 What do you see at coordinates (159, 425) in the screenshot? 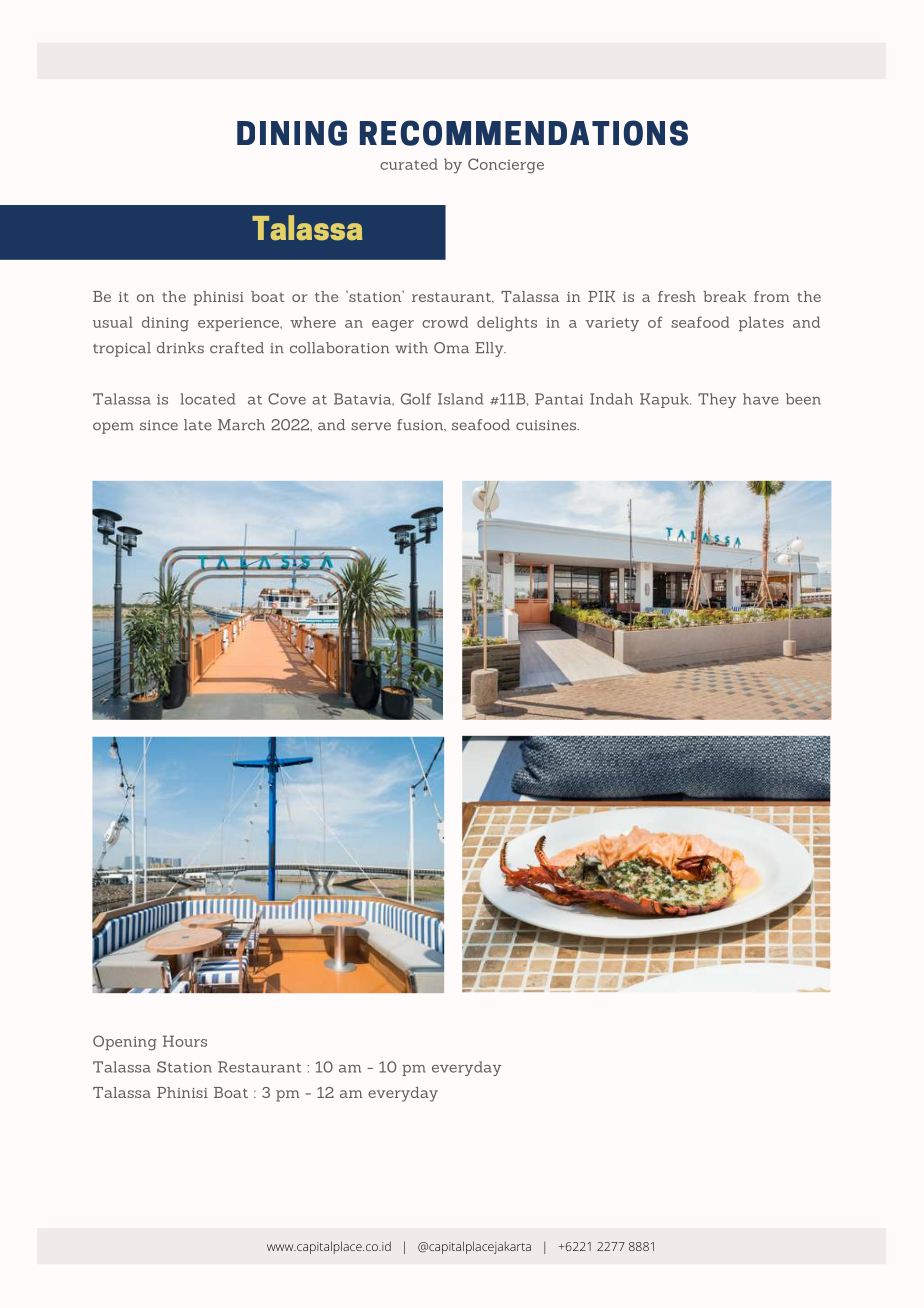
I see `since` at bounding box center [159, 425].
